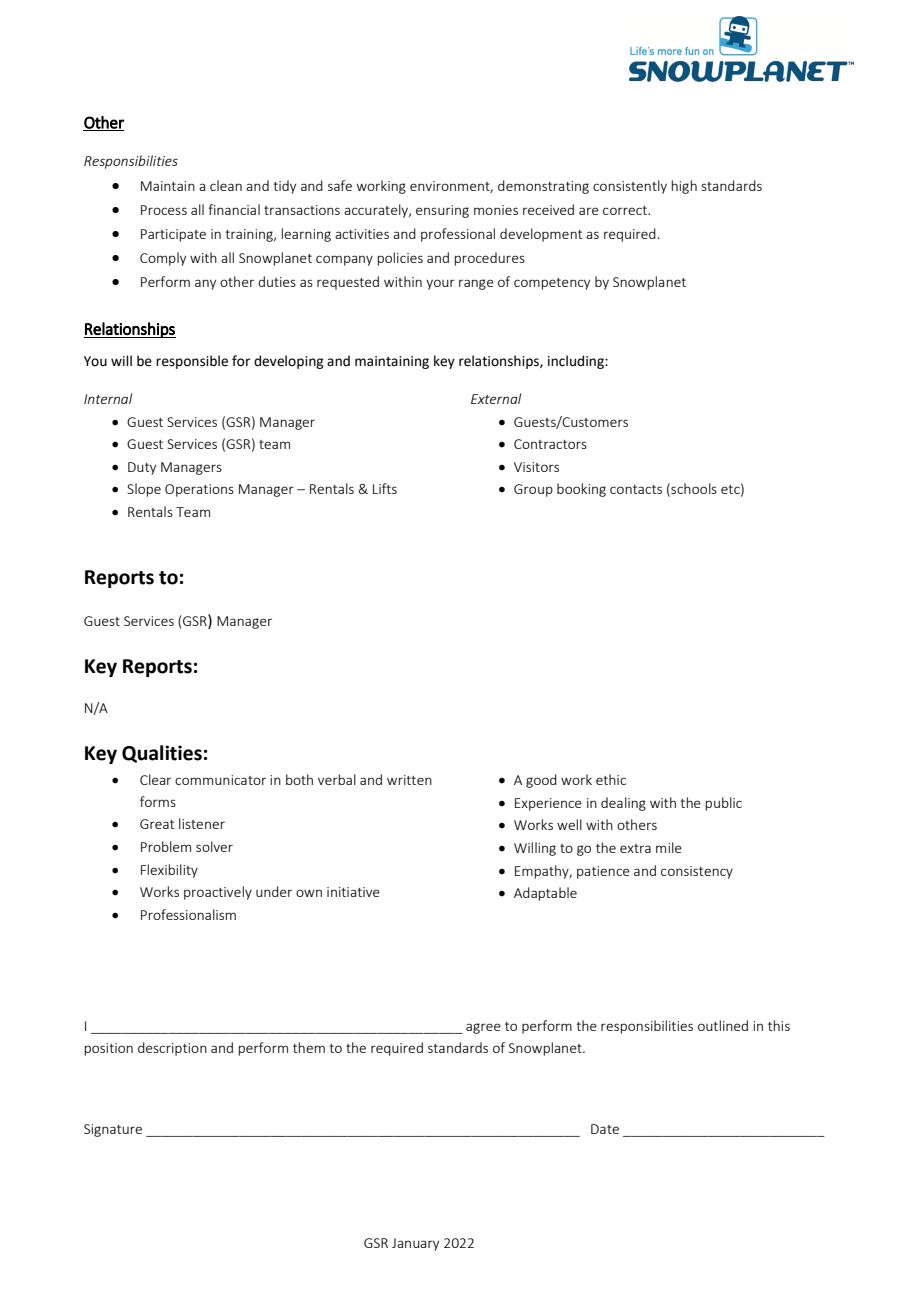 The image size is (924, 1308). I want to click on written, so click(409, 780).
